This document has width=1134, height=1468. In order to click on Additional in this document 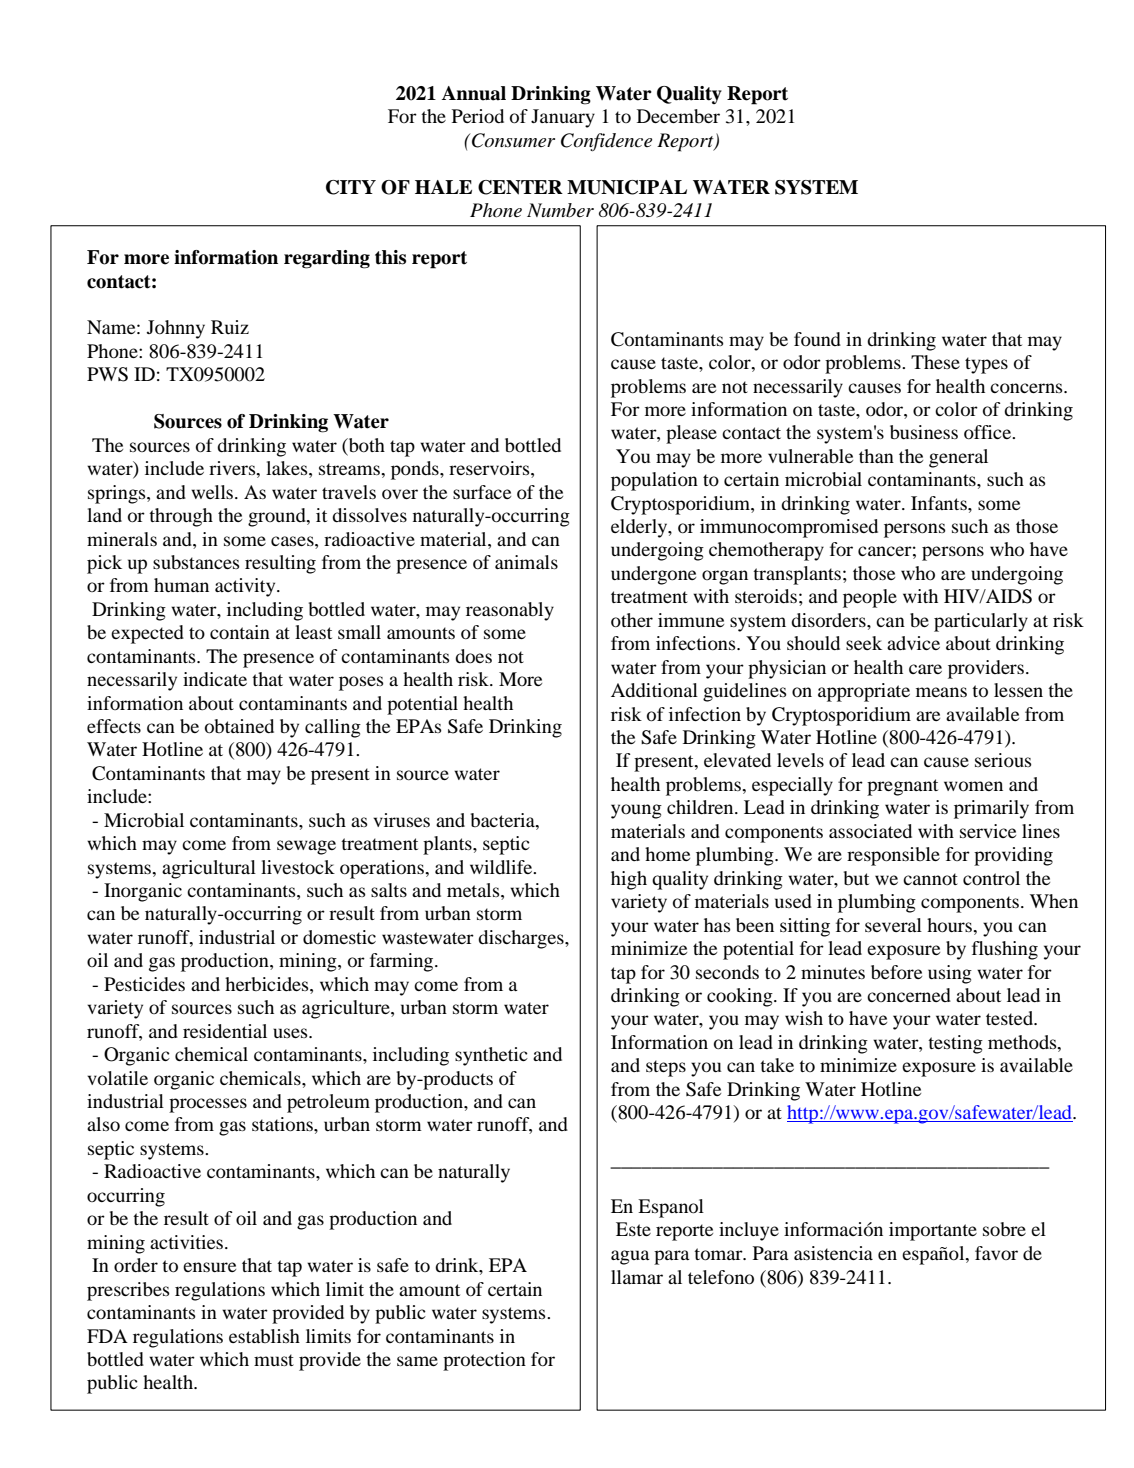, I will do `click(654, 690)`.
